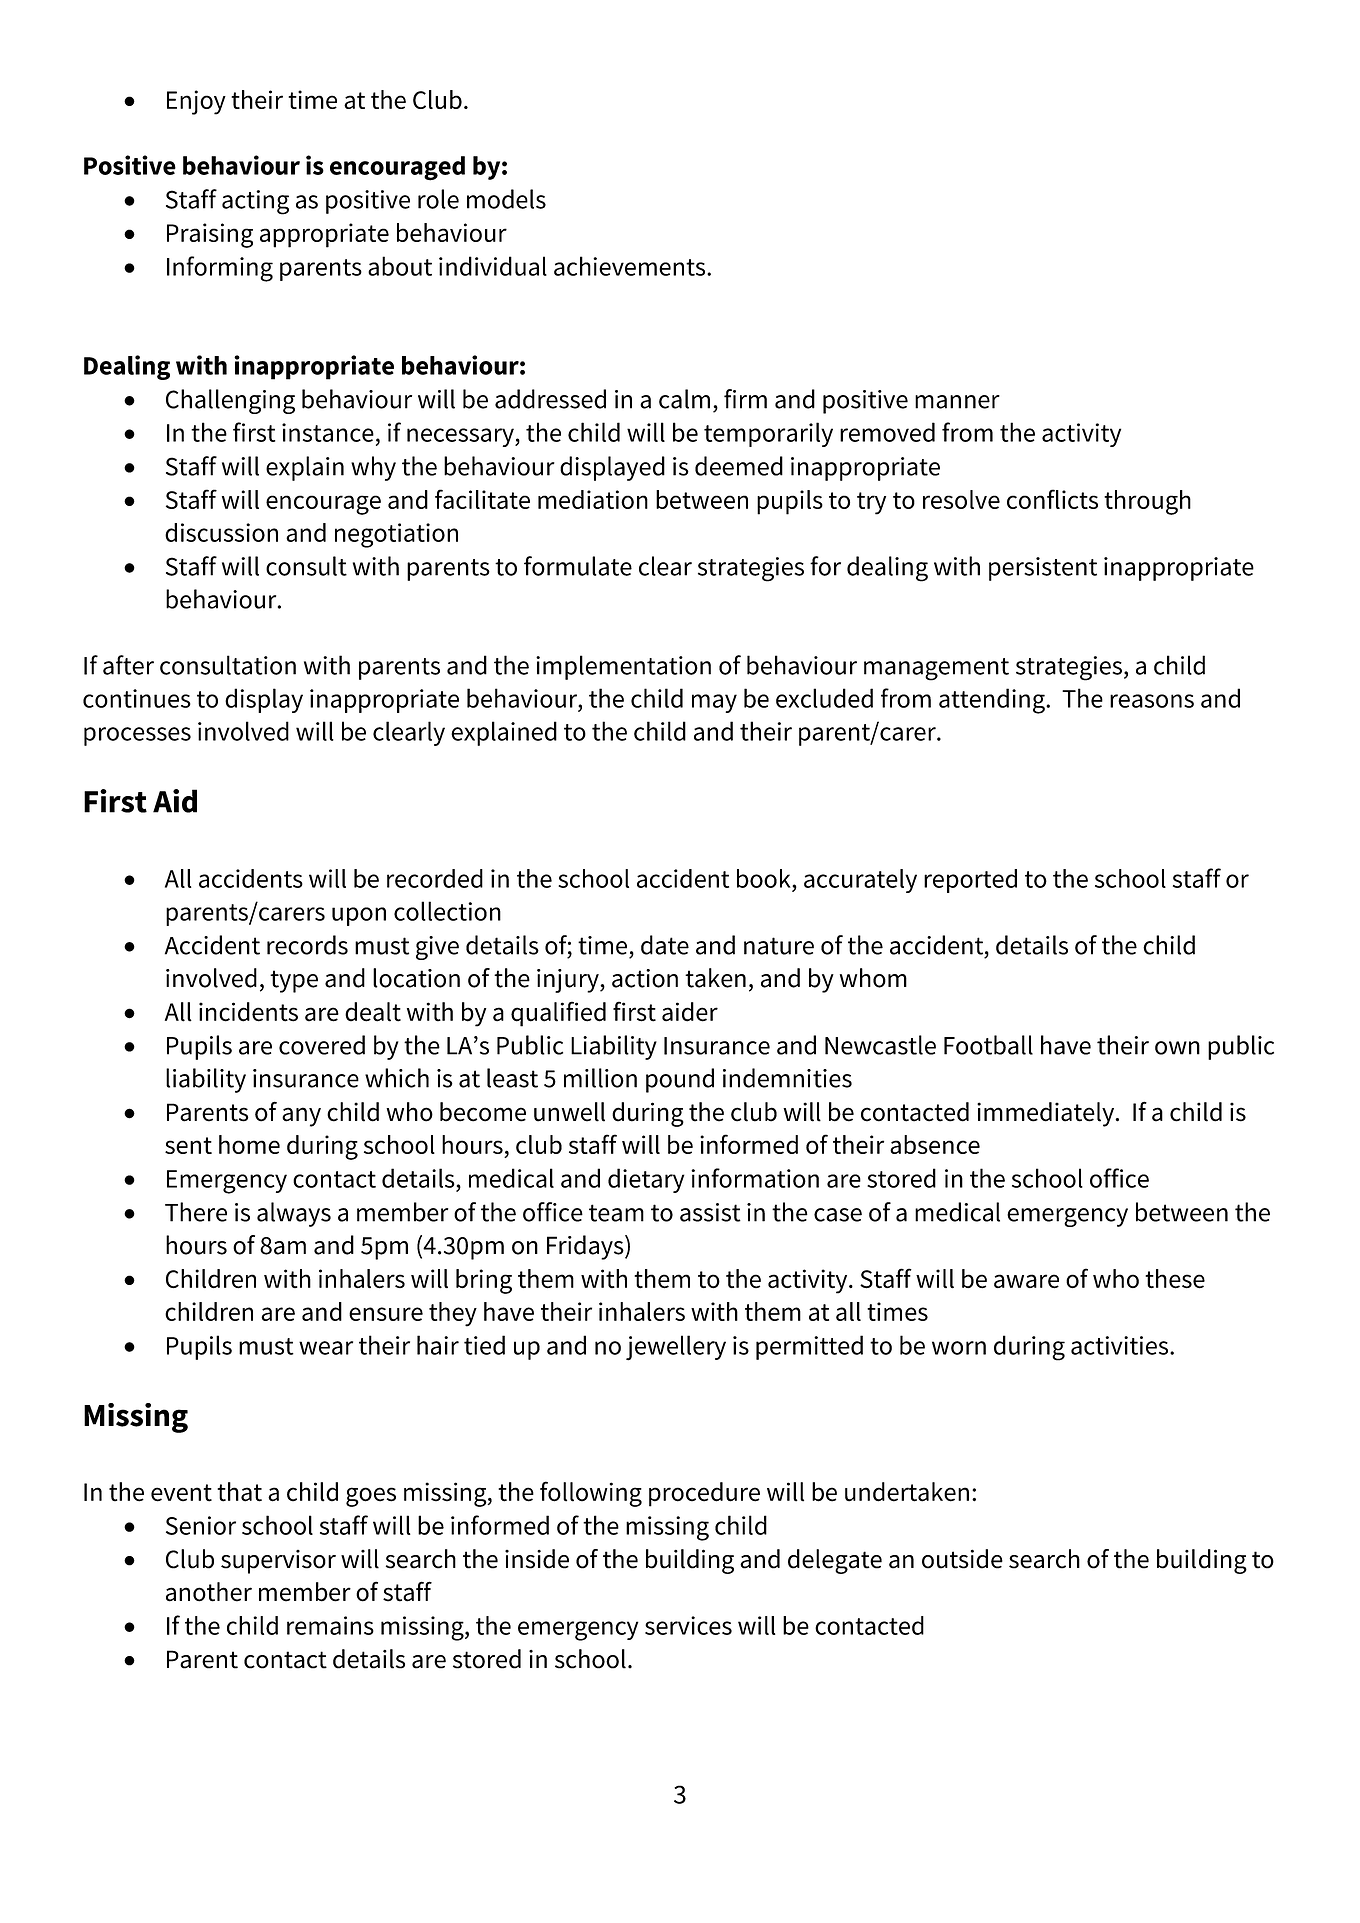 Image resolution: width=1360 pixels, height=1923 pixels. Describe the element at coordinates (278, 1562) in the document. I see `supervisor` at that location.
